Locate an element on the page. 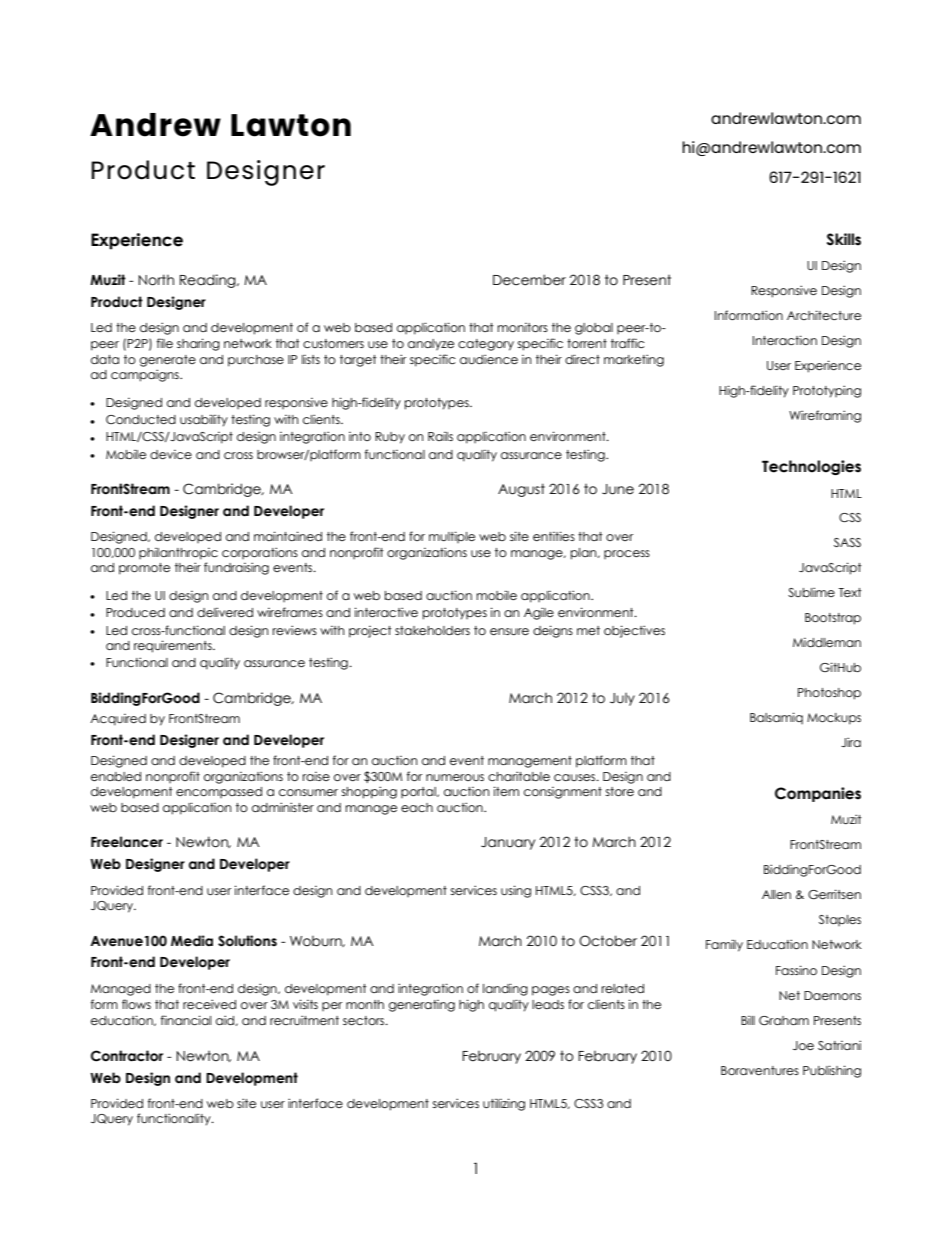 The height and width of the image is (1233, 952). December is located at coordinates (529, 280).
